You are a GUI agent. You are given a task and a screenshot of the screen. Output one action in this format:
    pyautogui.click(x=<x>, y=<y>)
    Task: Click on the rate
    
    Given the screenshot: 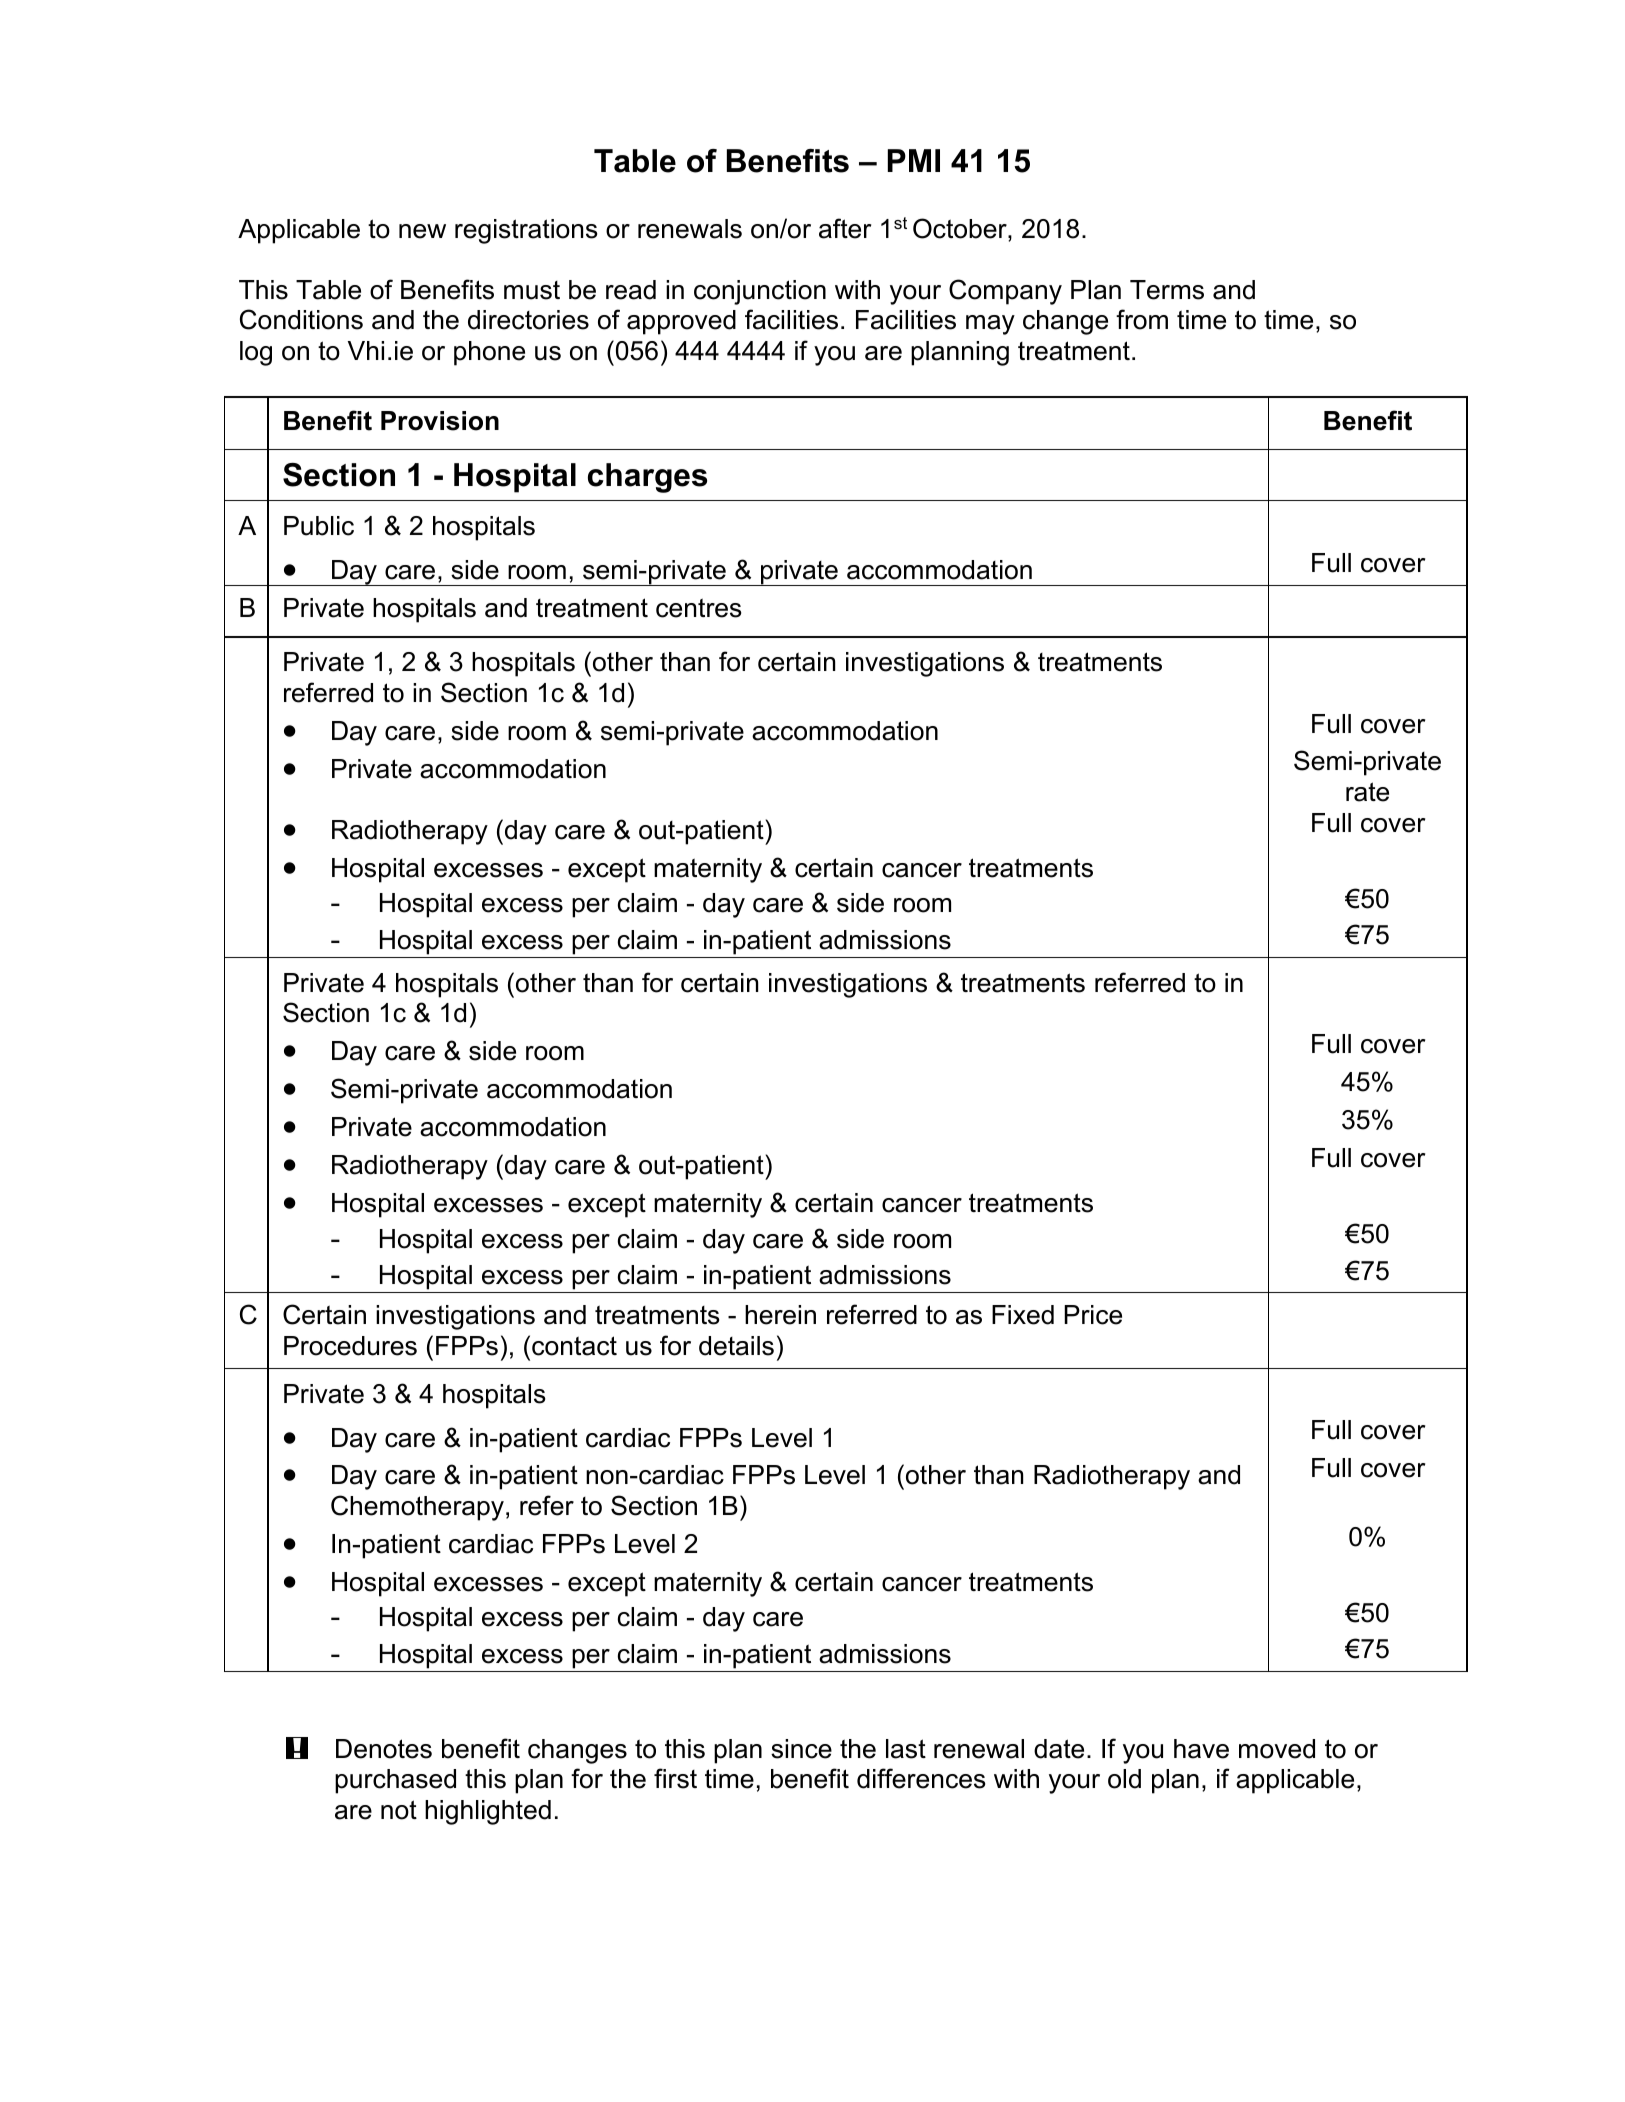 What is the action you would take?
    pyautogui.click(x=1367, y=792)
